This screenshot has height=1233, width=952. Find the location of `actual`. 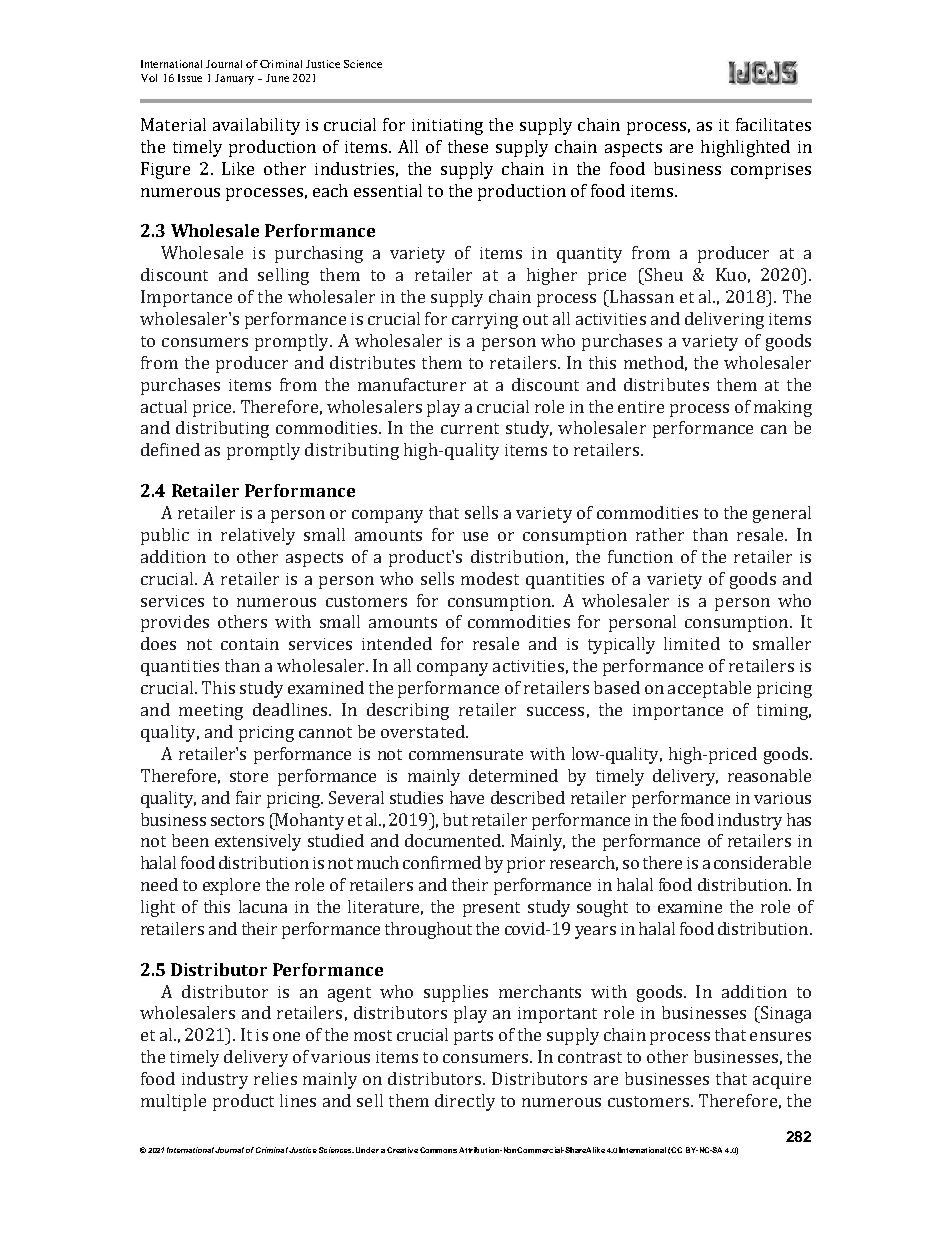

actual is located at coordinates (164, 406).
